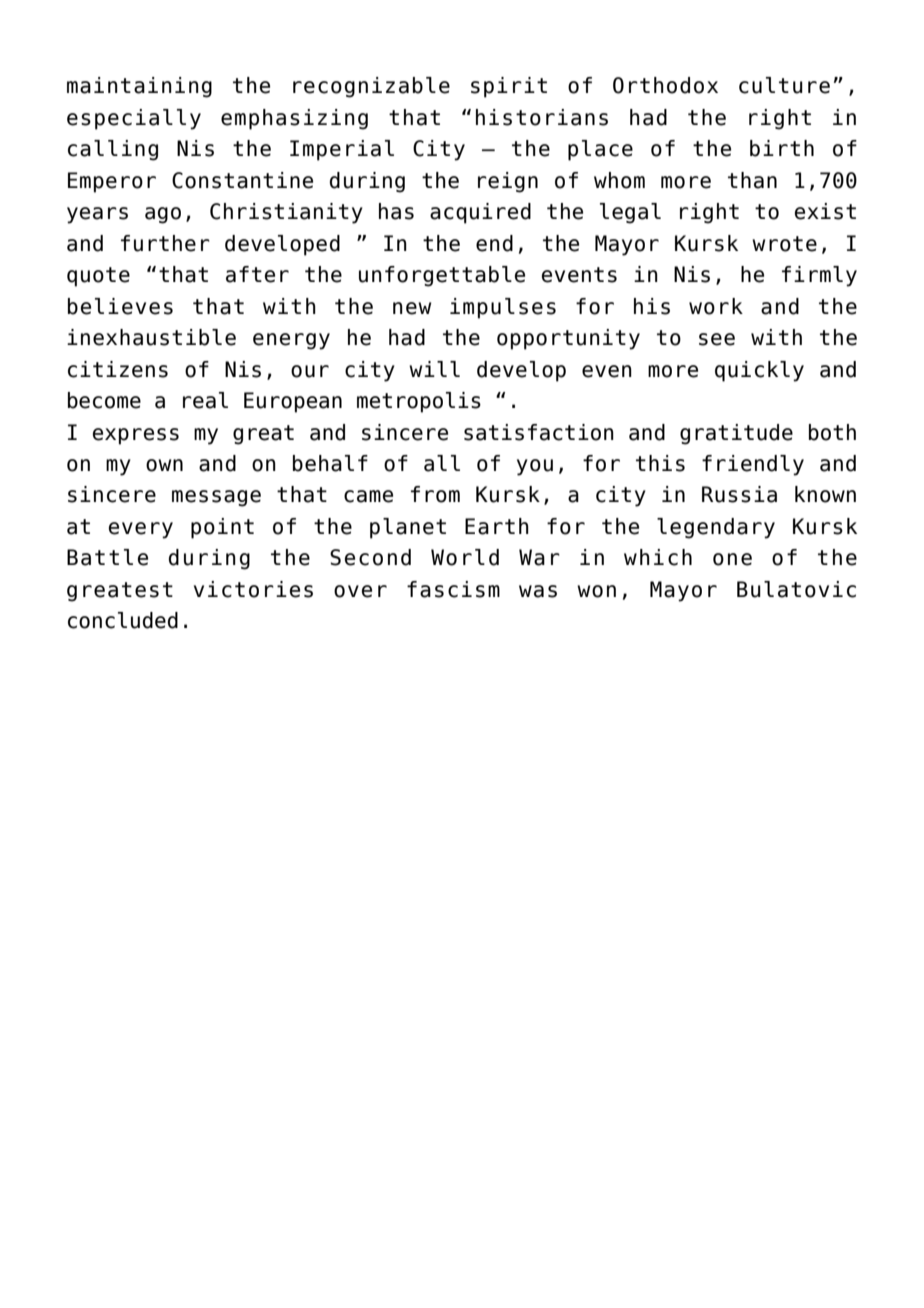 Image resolution: width=924 pixels, height=1308 pixels. What do you see at coordinates (753, 465) in the screenshot?
I see `friendly` at bounding box center [753, 465].
